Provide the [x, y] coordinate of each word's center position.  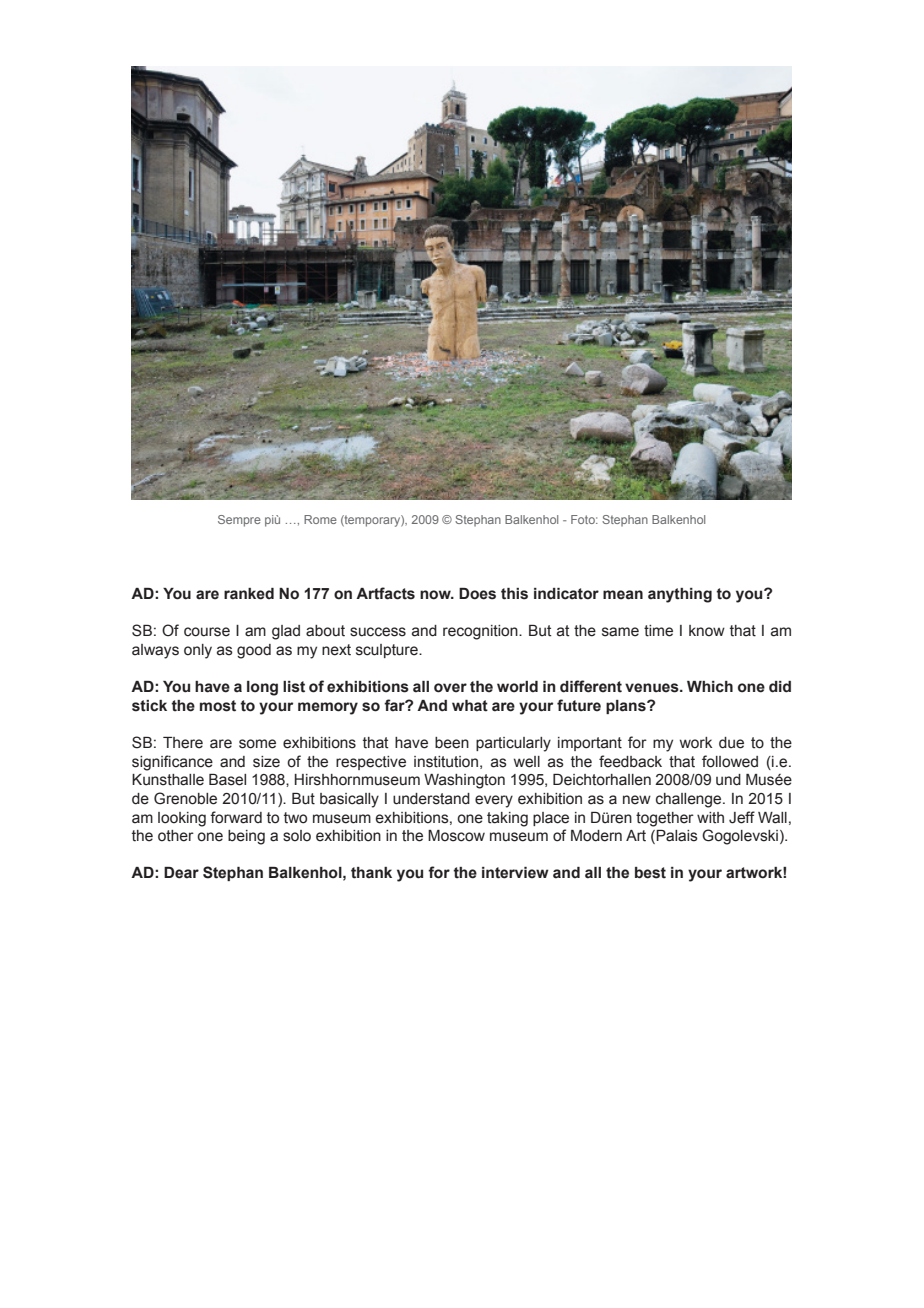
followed [730, 761]
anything [680, 595]
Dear [181, 873]
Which [710, 687]
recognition [481, 632]
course [207, 632]
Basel [227, 780]
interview [515, 873]
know [707, 631]
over [450, 688]
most [218, 706]
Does [477, 594]
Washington [464, 781]
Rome [320, 519]
